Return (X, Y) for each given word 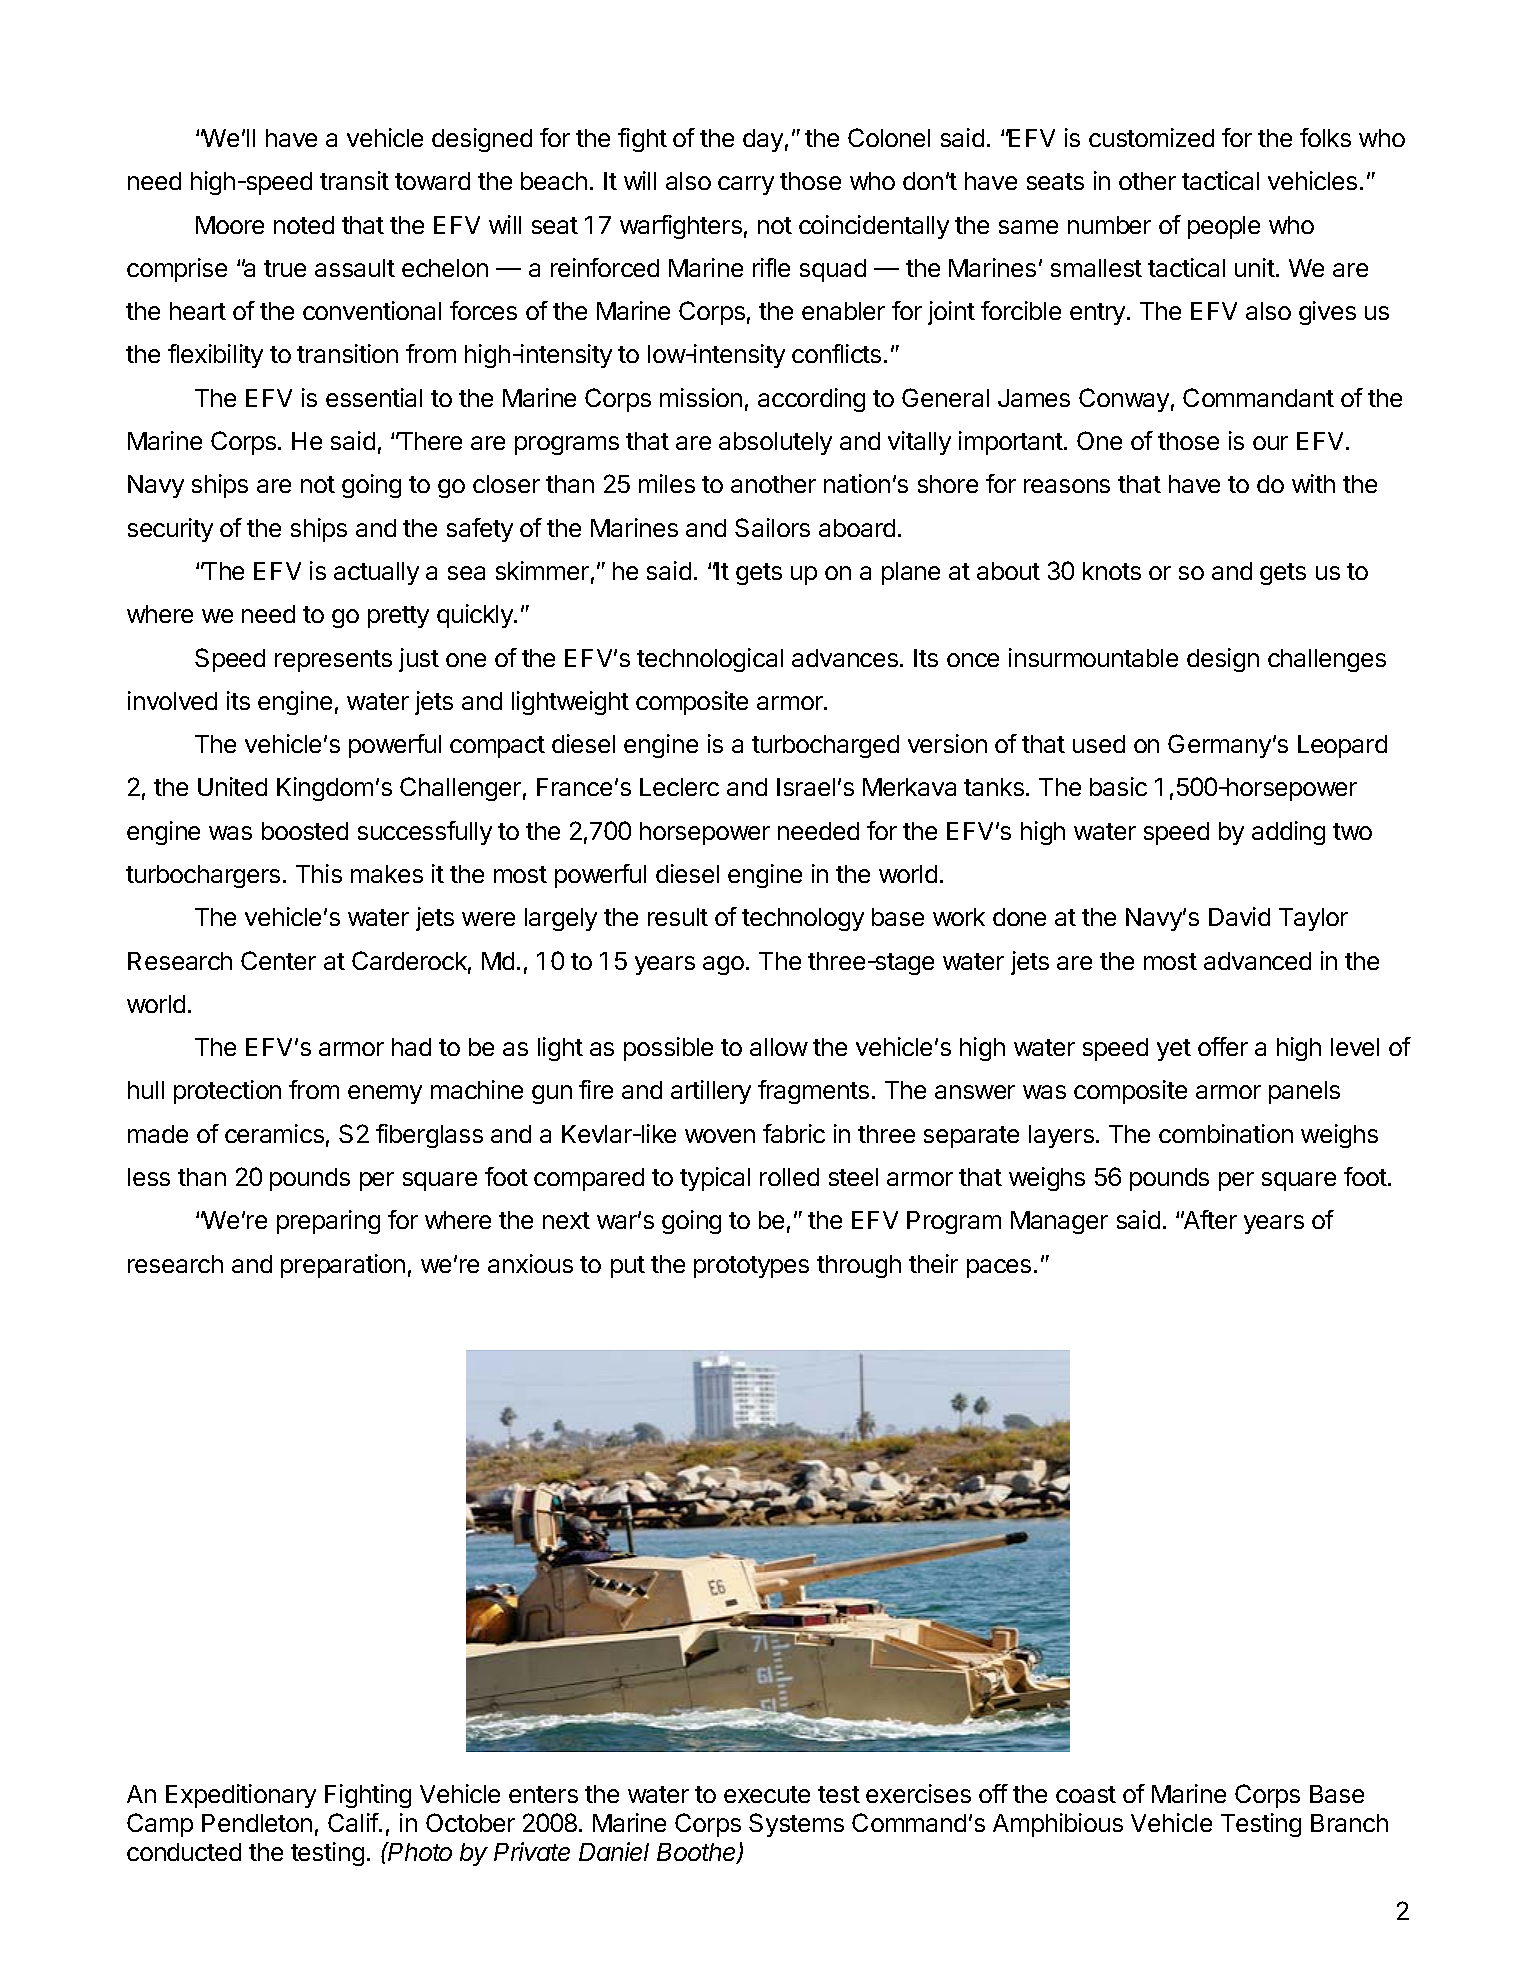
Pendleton (257, 1823)
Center (278, 960)
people (1224, 227)
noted (304, 225)
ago (723, 965)
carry (746, 185)
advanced (1257, 961)
